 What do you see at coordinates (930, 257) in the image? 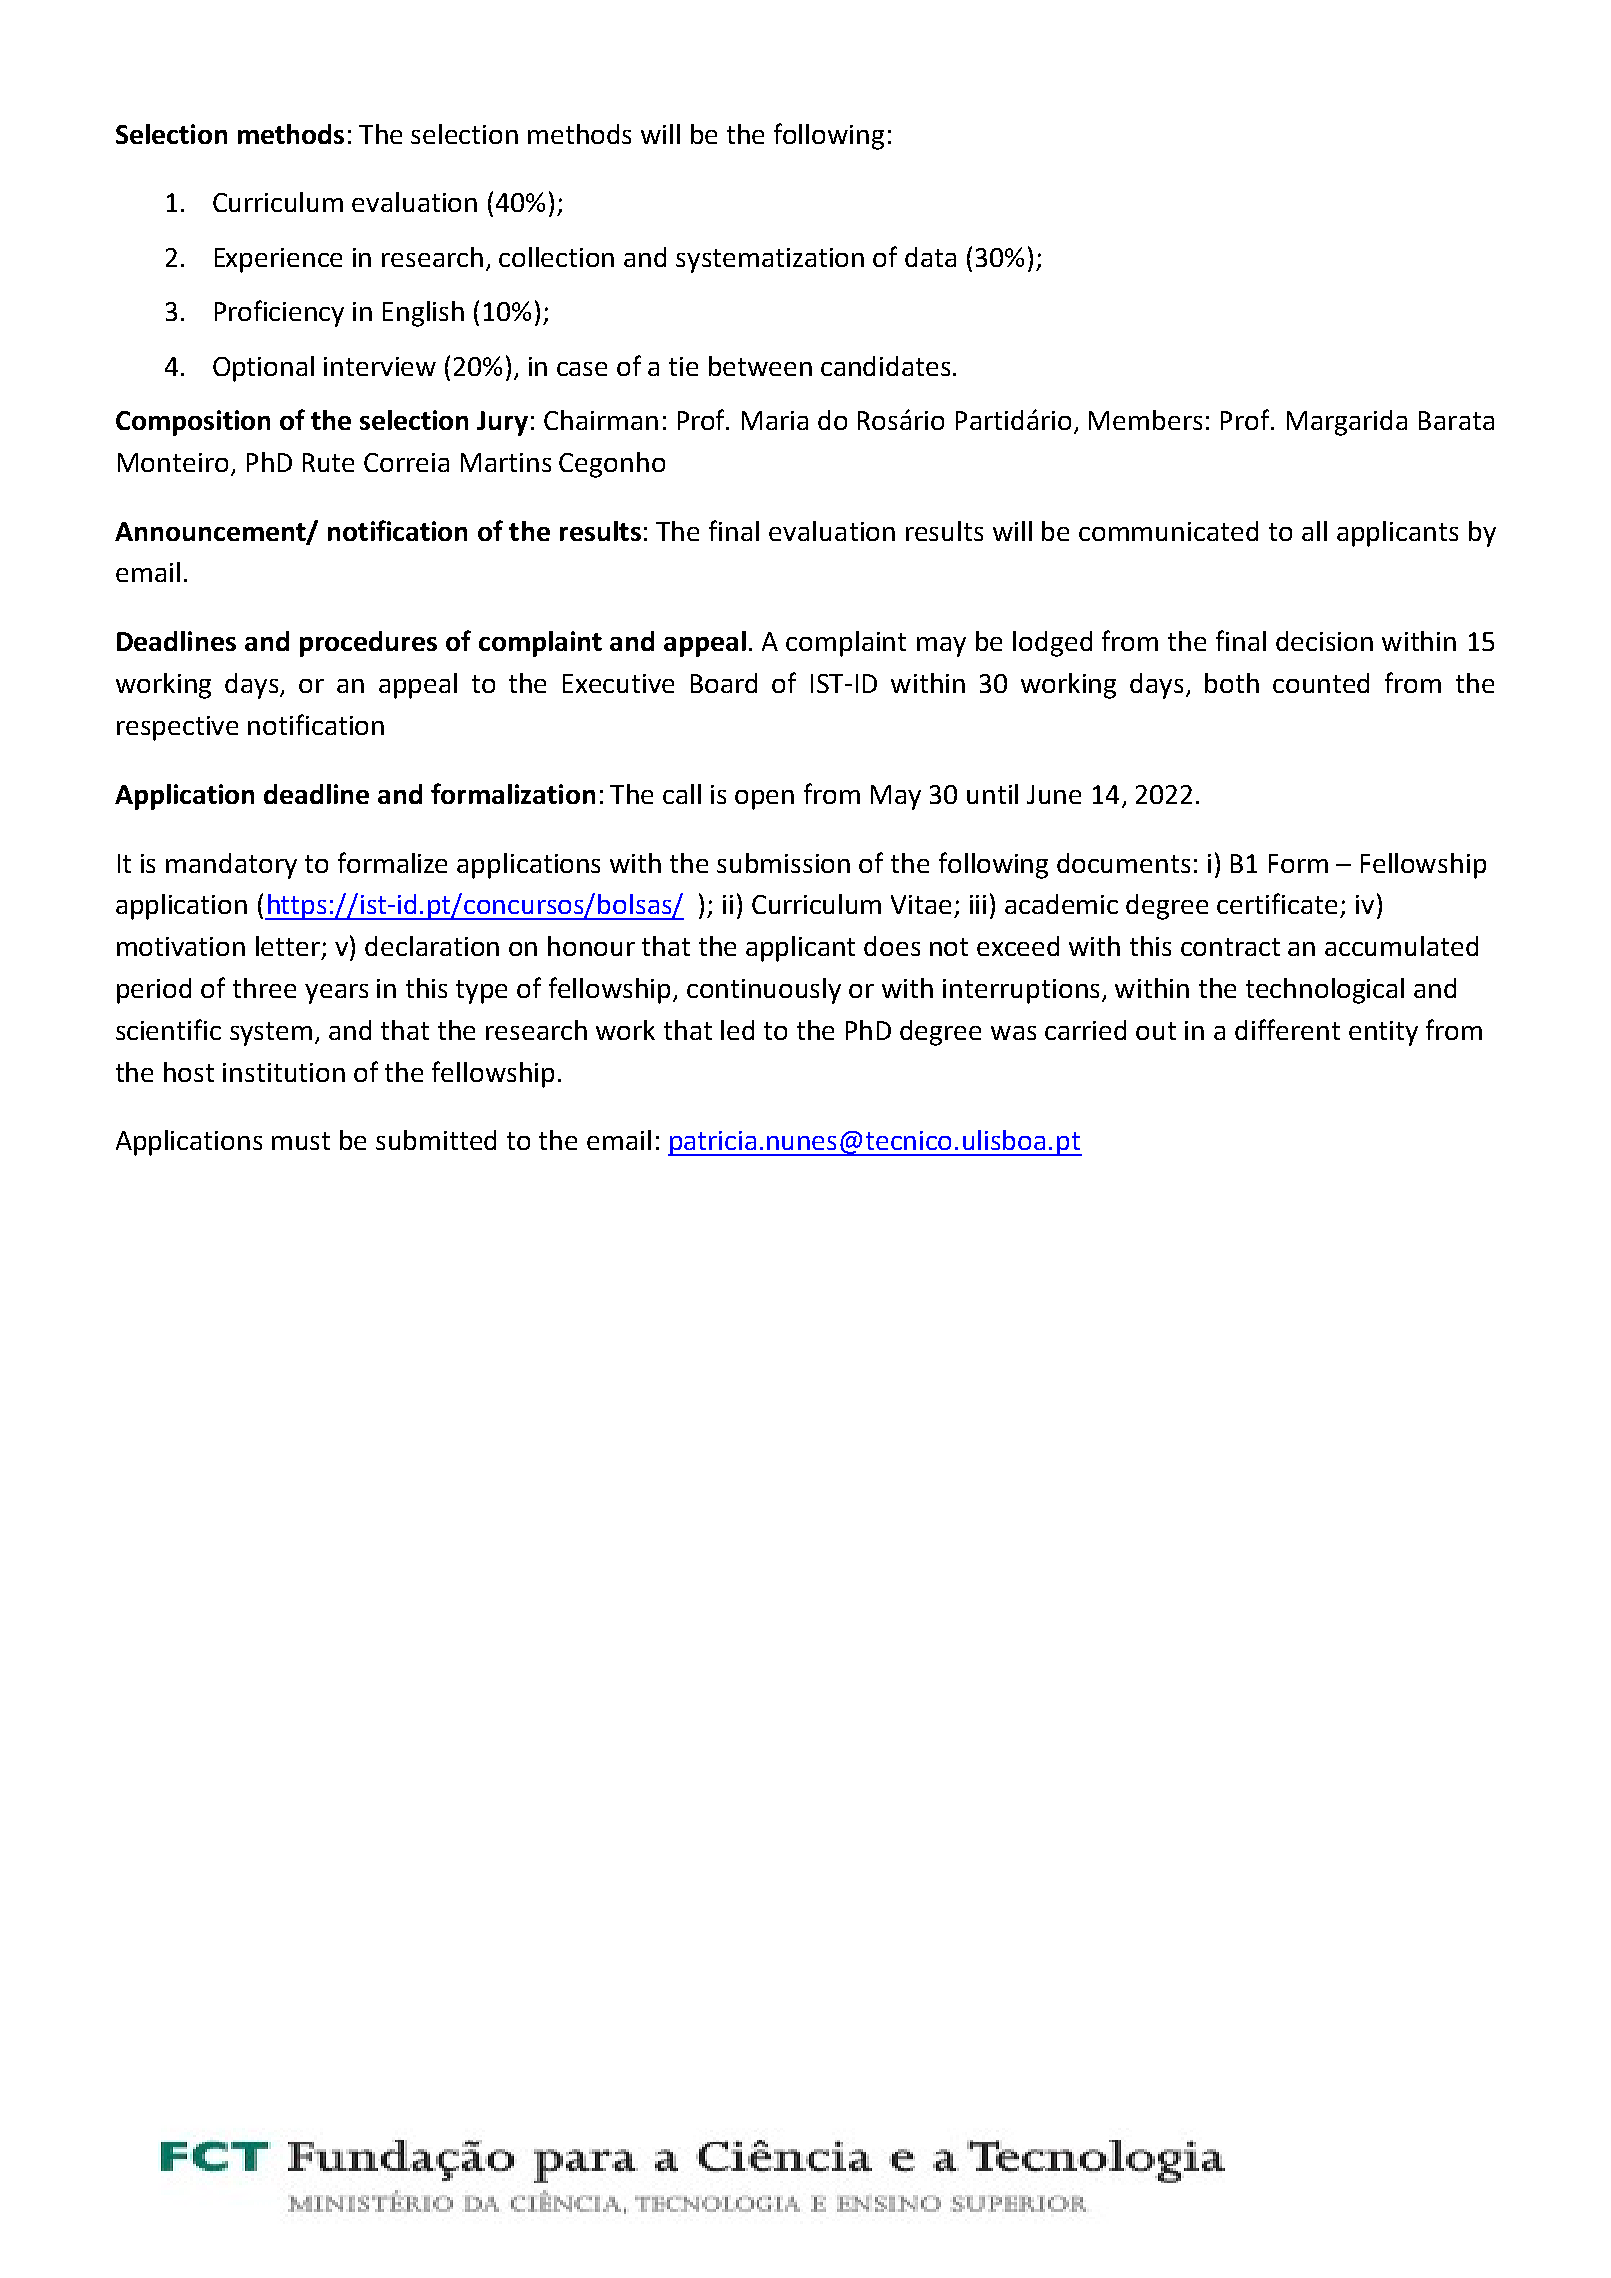
I see `data` at bounding box center [930, 257].
